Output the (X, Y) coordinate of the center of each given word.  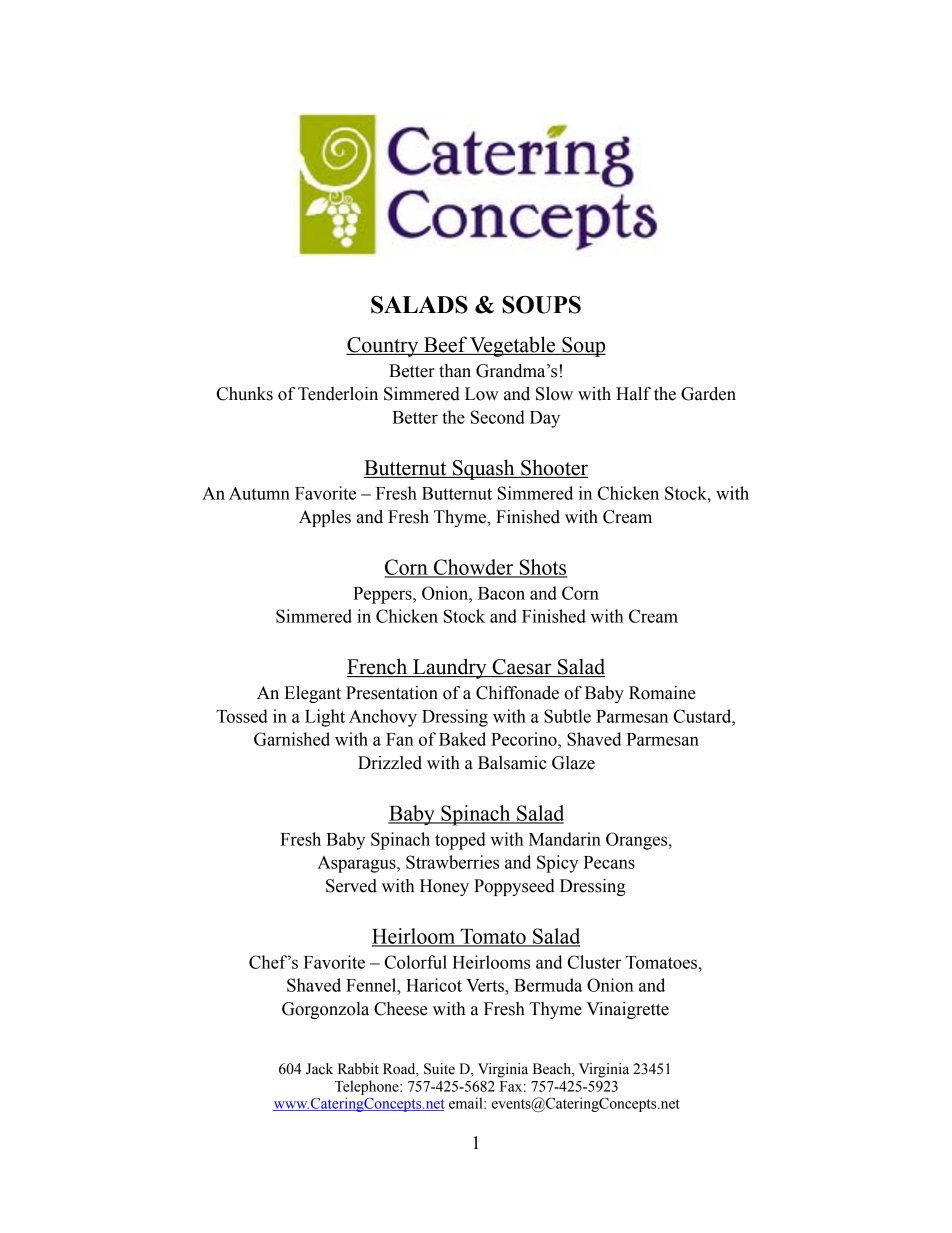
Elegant (312, 694)
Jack (319, 1069)
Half (633, 394)
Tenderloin (338, 394)
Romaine (662, 693)
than (455, 371)
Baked (462, 739)
